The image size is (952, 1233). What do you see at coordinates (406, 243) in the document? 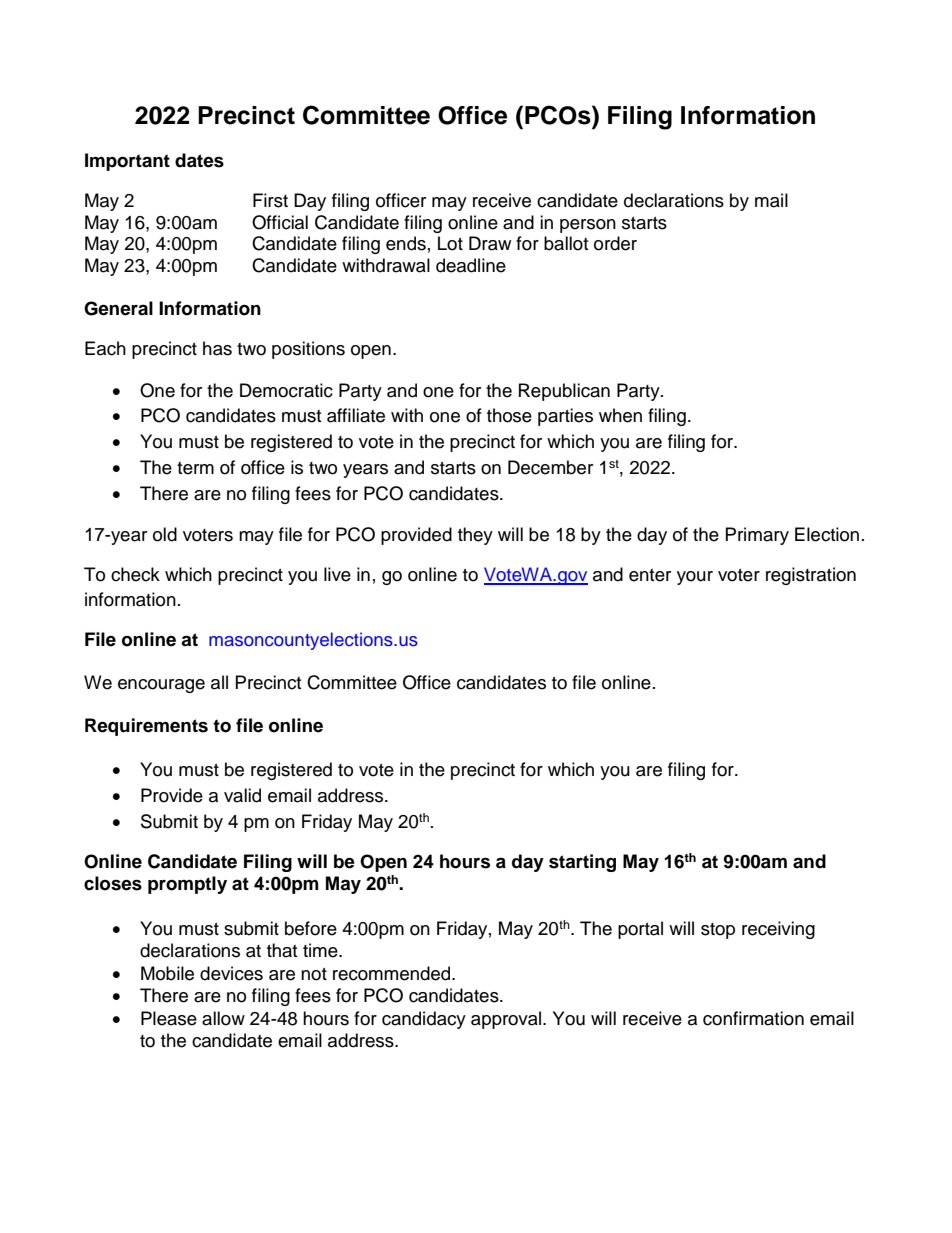
I see `ends` at bounding box center [406, 243].
